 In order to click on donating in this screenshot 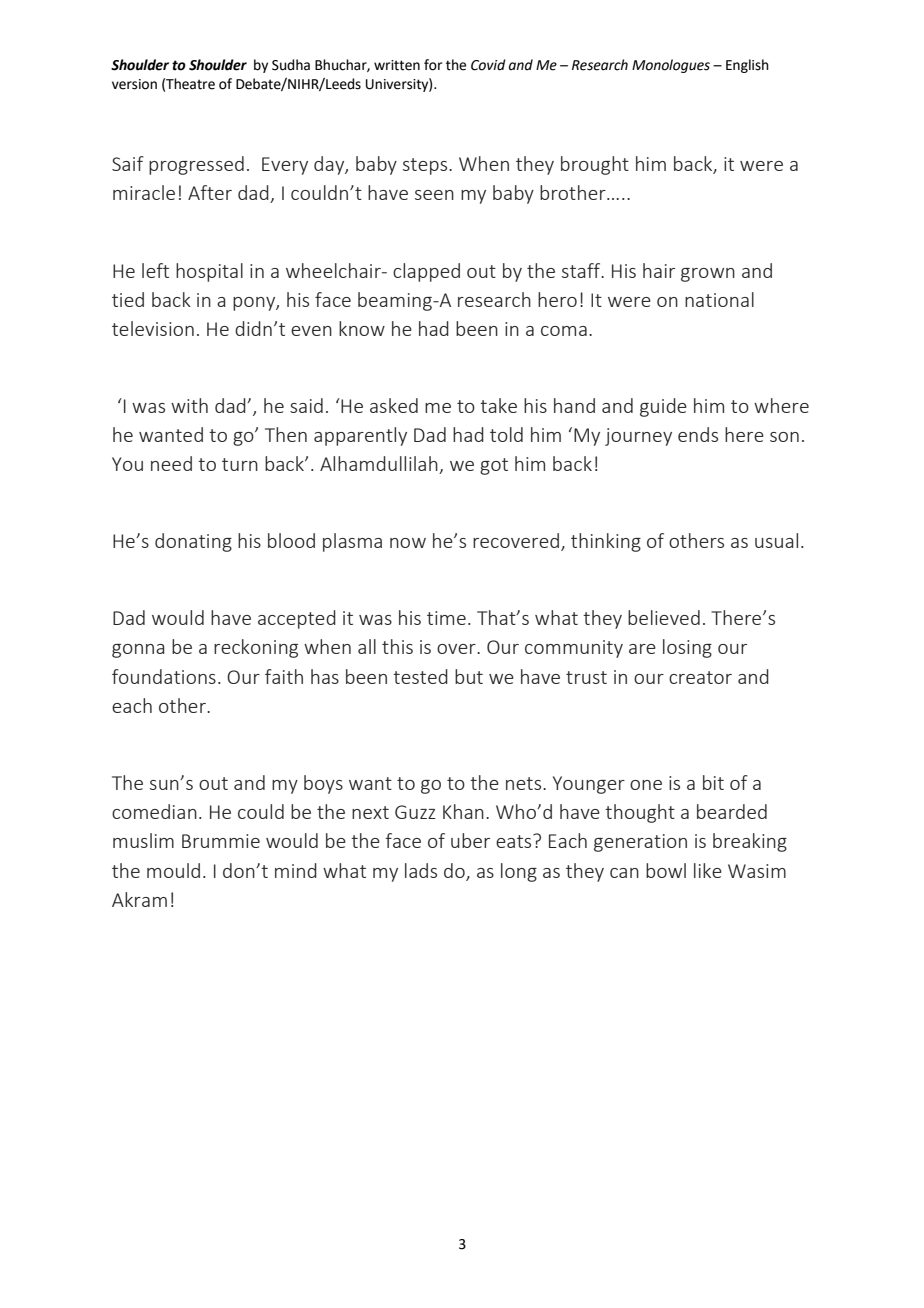, I will do `click(193, 542)`.
